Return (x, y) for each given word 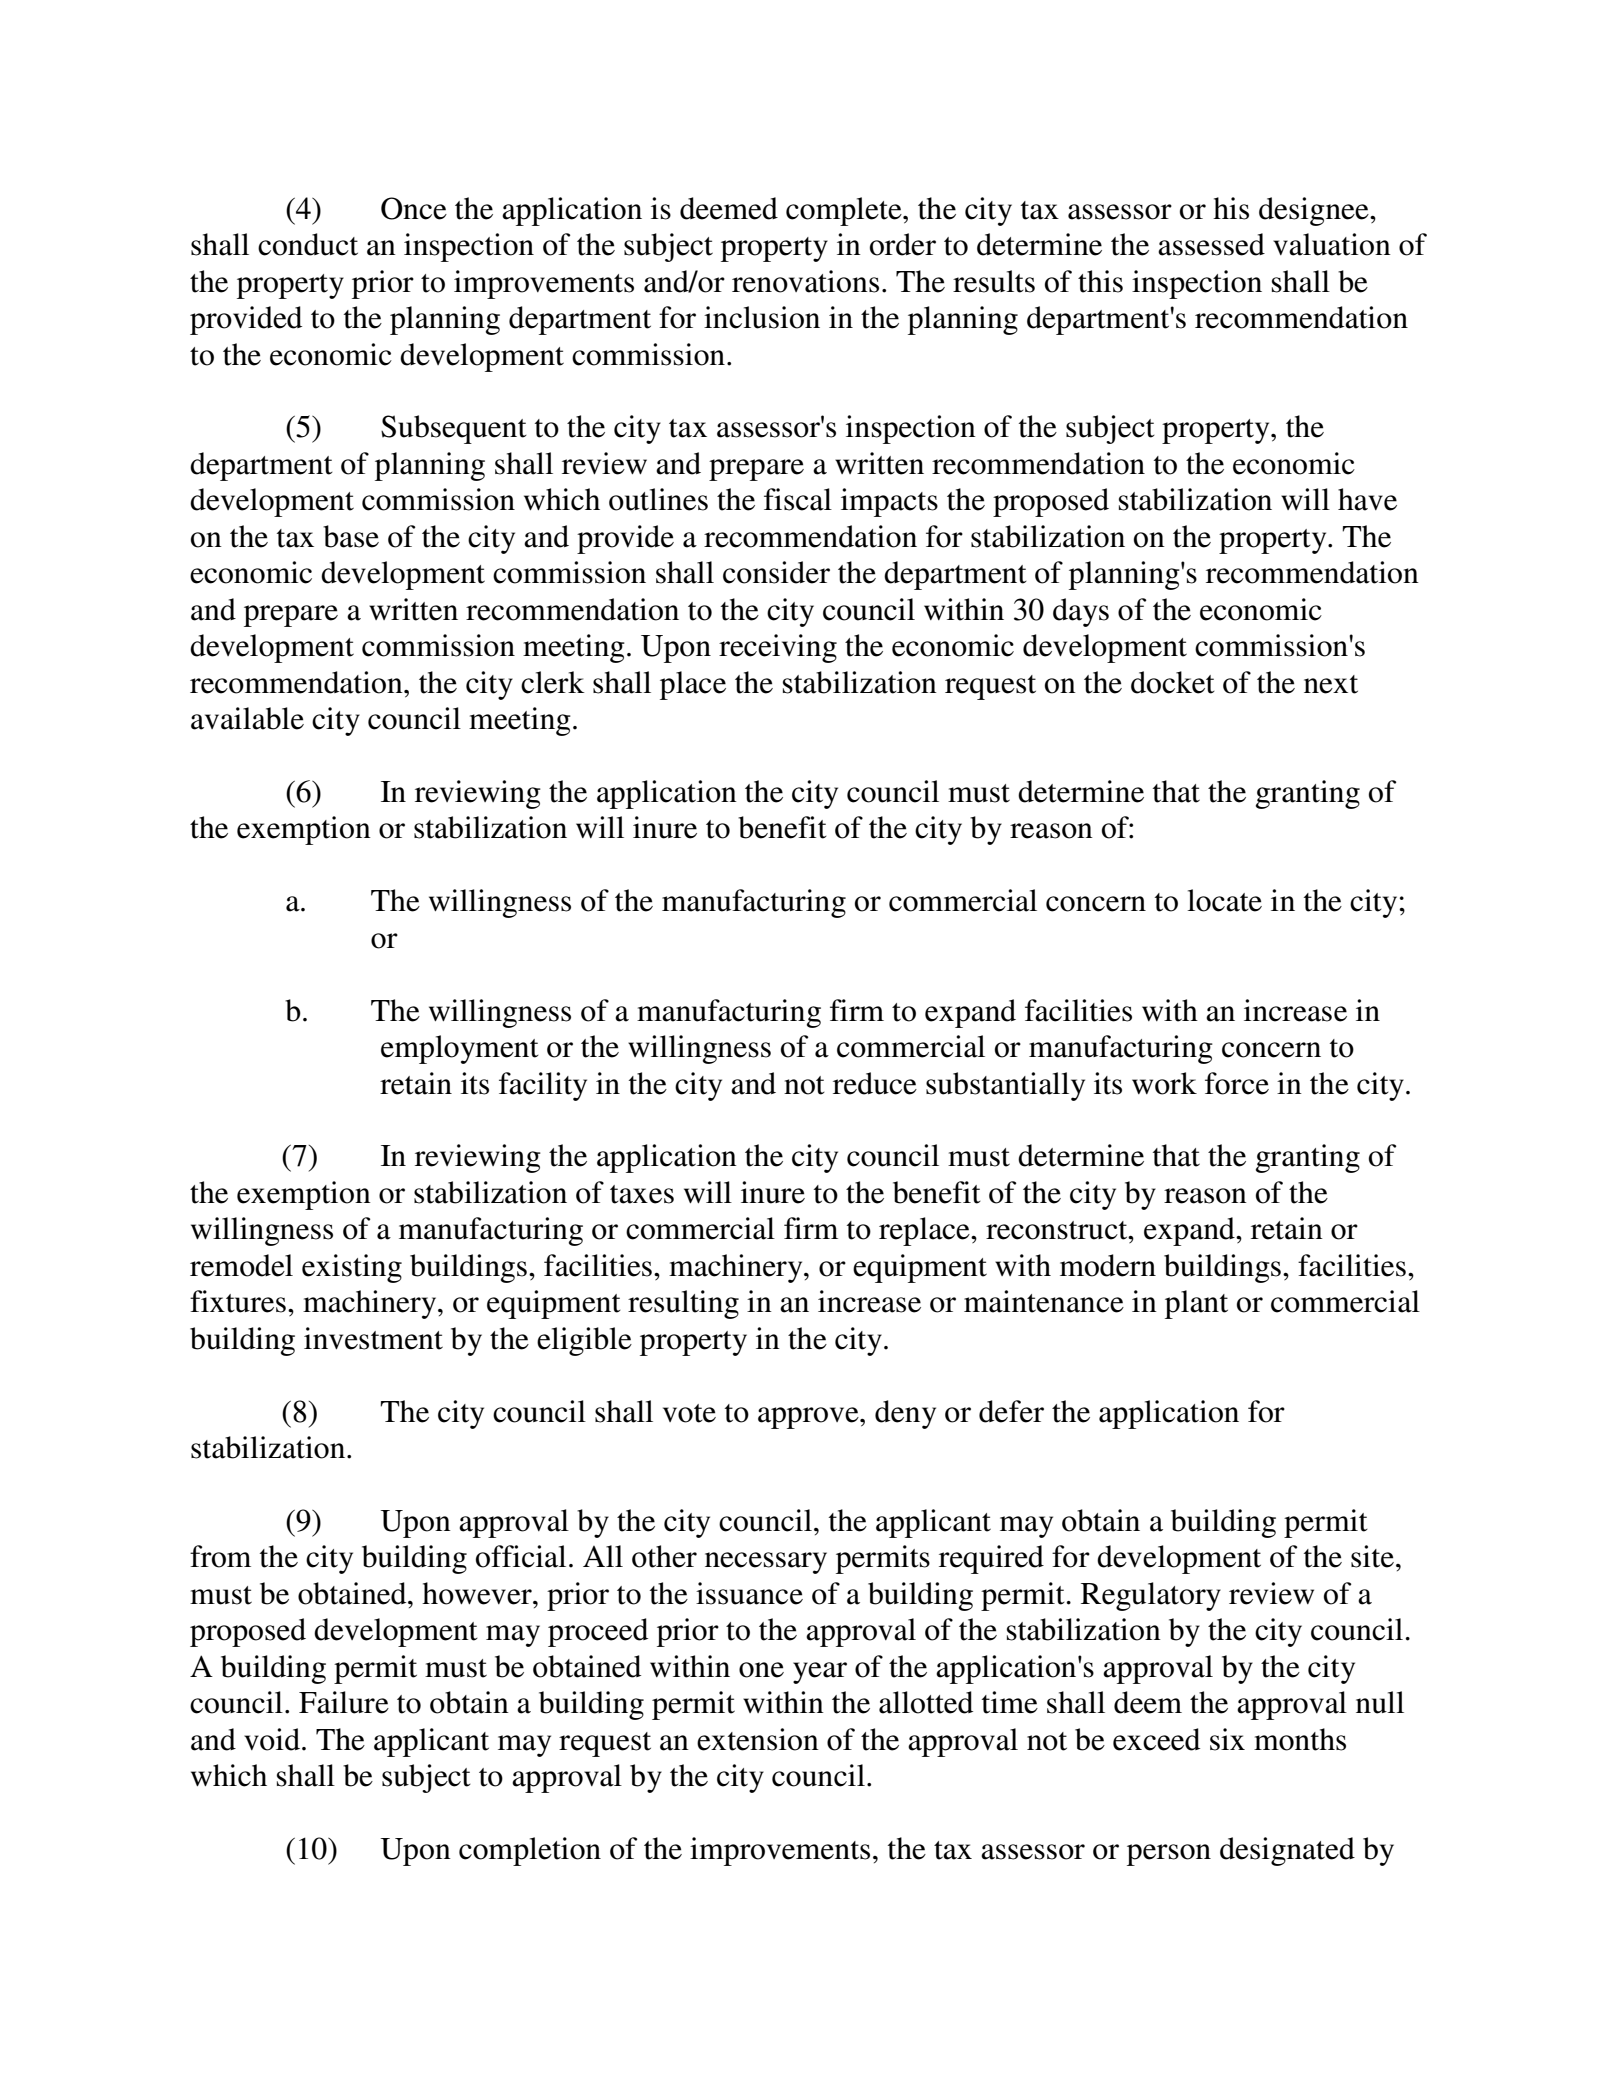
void (272, 1739)
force (1237, 1083)
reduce (875, 1083)
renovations (805, 281)
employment (460, 1049)
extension (758, 1739)
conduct (308, 244)
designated (1287, 1851)
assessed (1211, 244)
